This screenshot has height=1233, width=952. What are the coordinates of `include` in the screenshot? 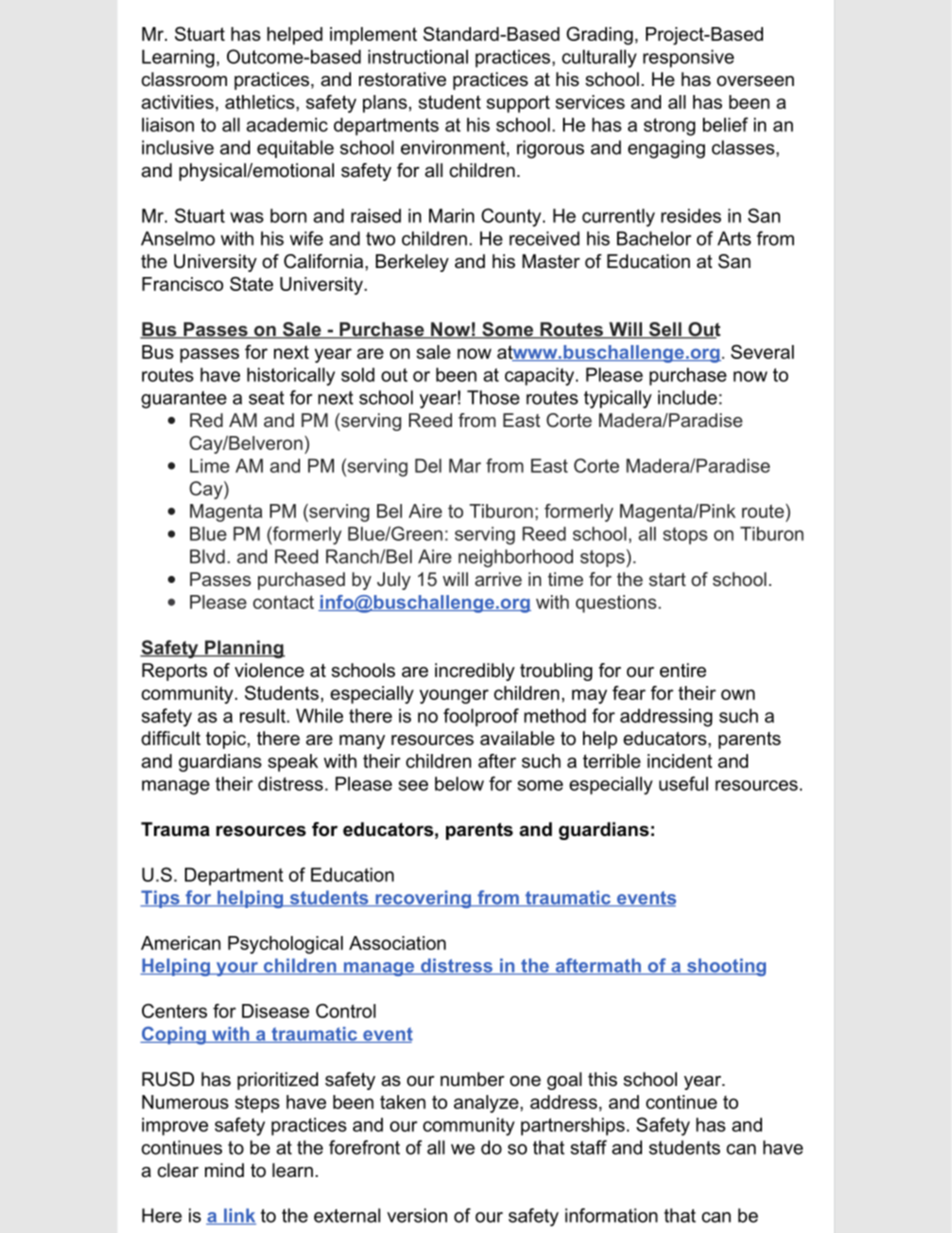 It's located at (687, 397).
